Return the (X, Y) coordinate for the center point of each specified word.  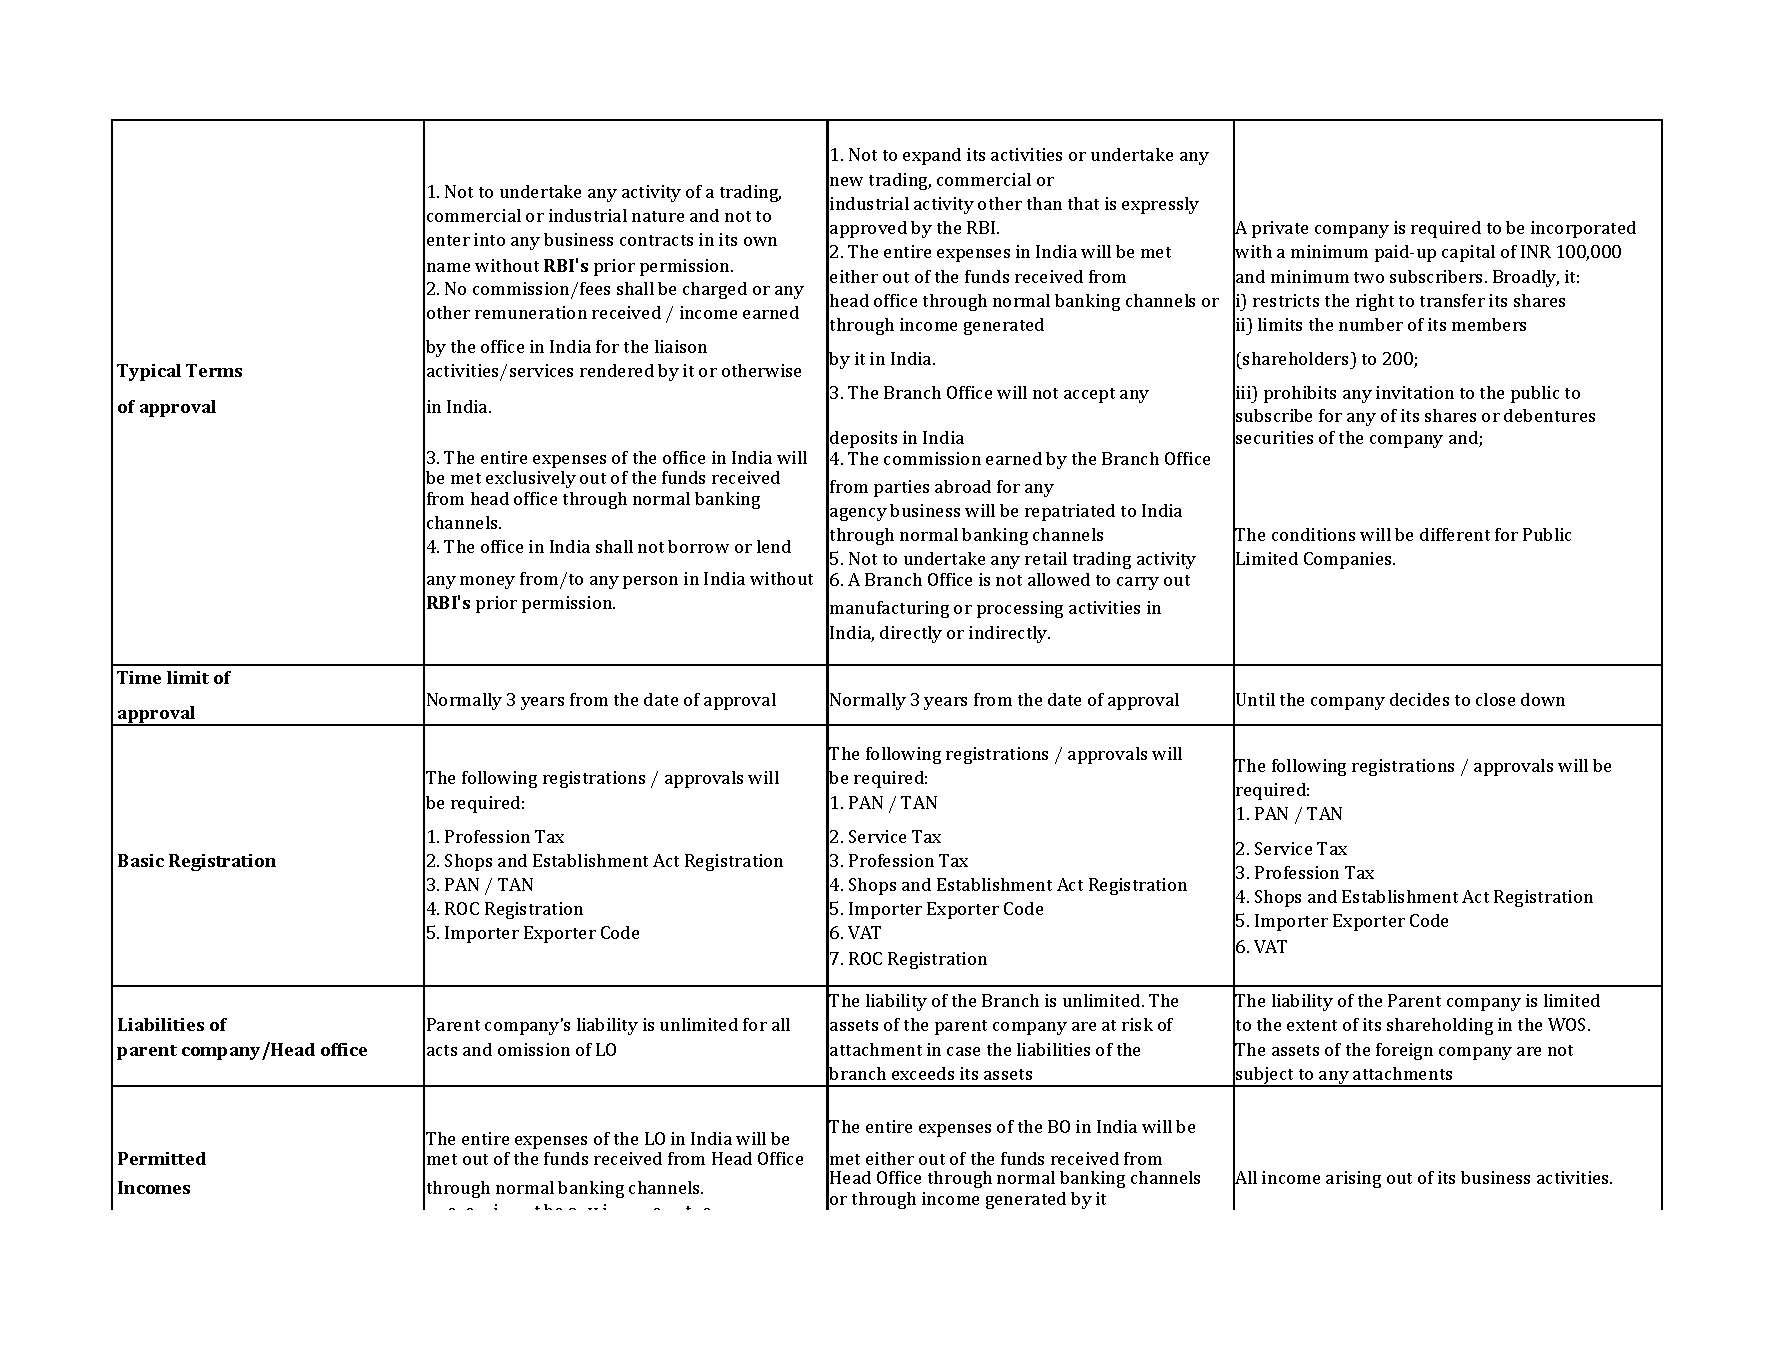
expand (932, 156)
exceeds (923, 1073)
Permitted (162, 1158)
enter (448, 240)
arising (1353, 1179)
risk (1137, 1024)
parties (901, 488)
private (1280, 229)
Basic (141, 860)
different (1455, 534)
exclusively (531, 479)
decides (1419, 699)
